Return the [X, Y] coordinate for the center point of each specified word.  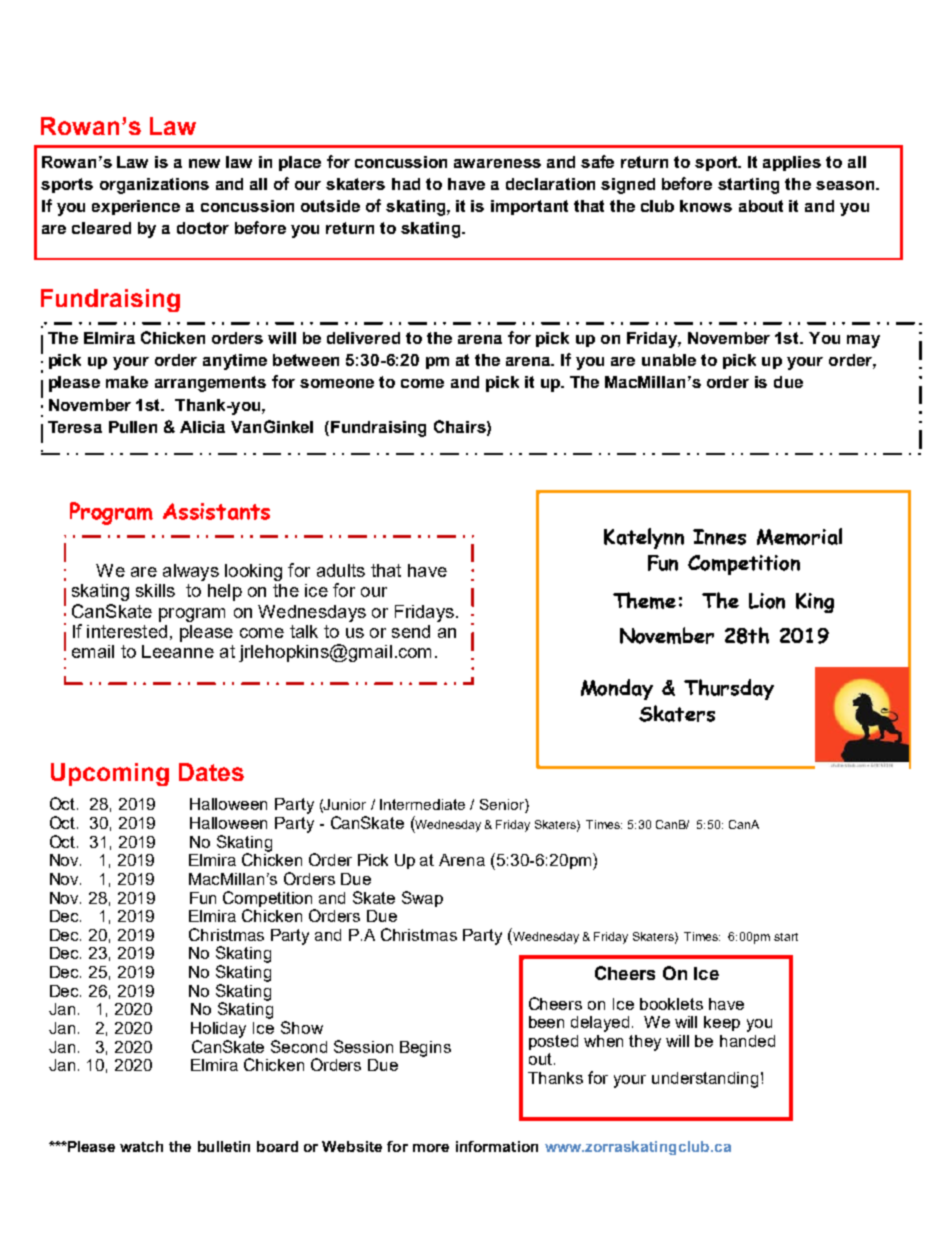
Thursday [729, 689]
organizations [154, 186]
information [497, 1146]
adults [341, 570]
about [761, 206]
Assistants [216, 511]
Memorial [799, 536]
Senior [503, 806]
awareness [497, 163]
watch [141, 1146]
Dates [211, 772]
